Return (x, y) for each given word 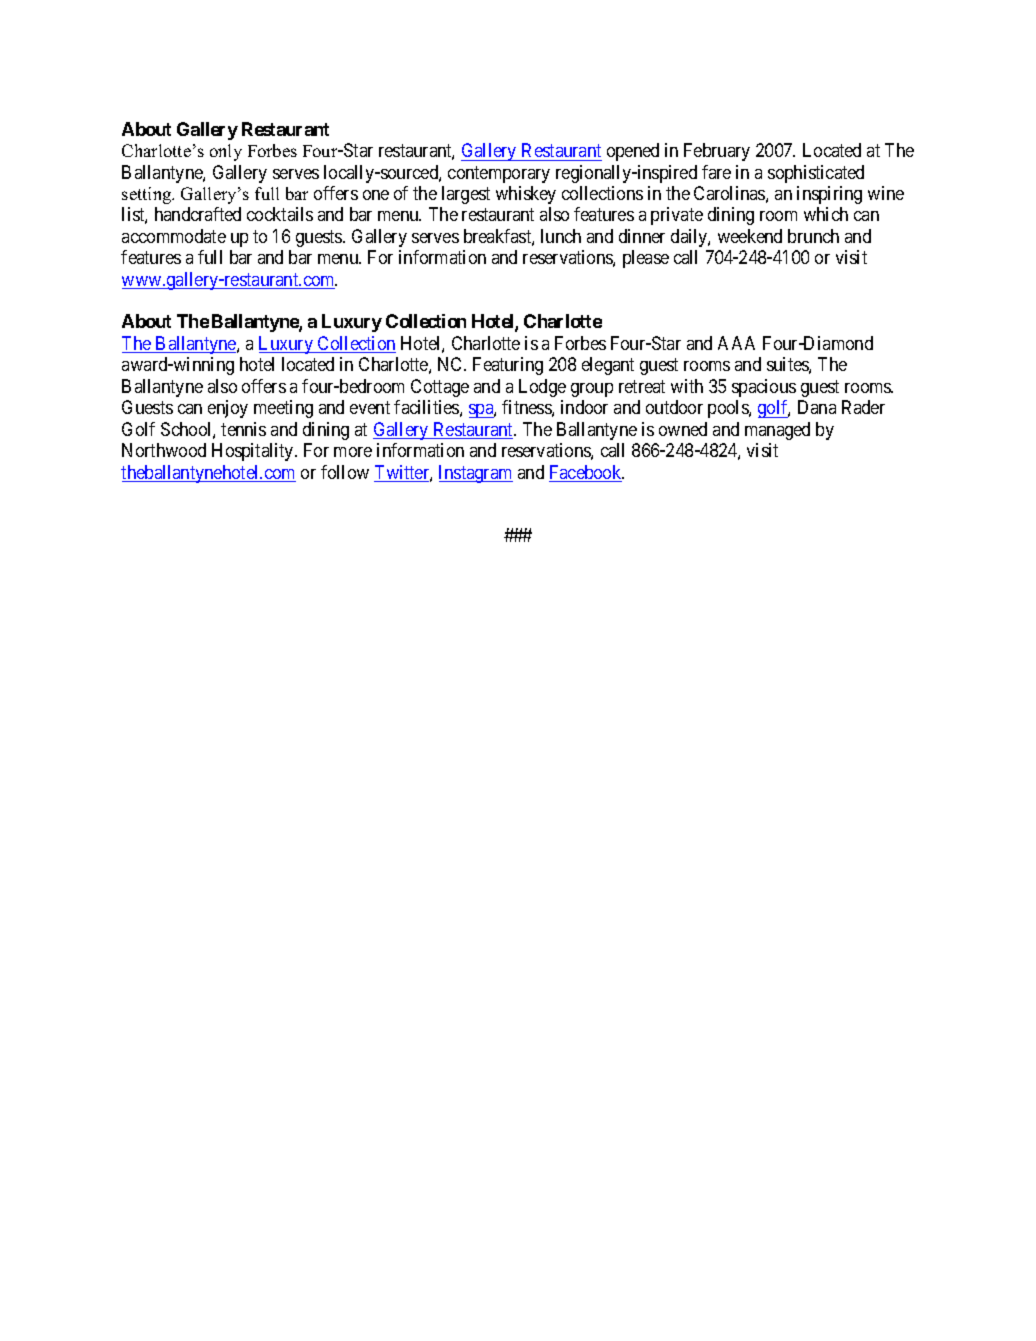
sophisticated (816, 174)
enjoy (228, 409)
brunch (813, 236)
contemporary (499, 174)
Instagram (476, 474)
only (226, 152)
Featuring (508, 366)
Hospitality (254, 452)
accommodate (174, 236)
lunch (561, 236)
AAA (736, 343)
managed (777, 431)
